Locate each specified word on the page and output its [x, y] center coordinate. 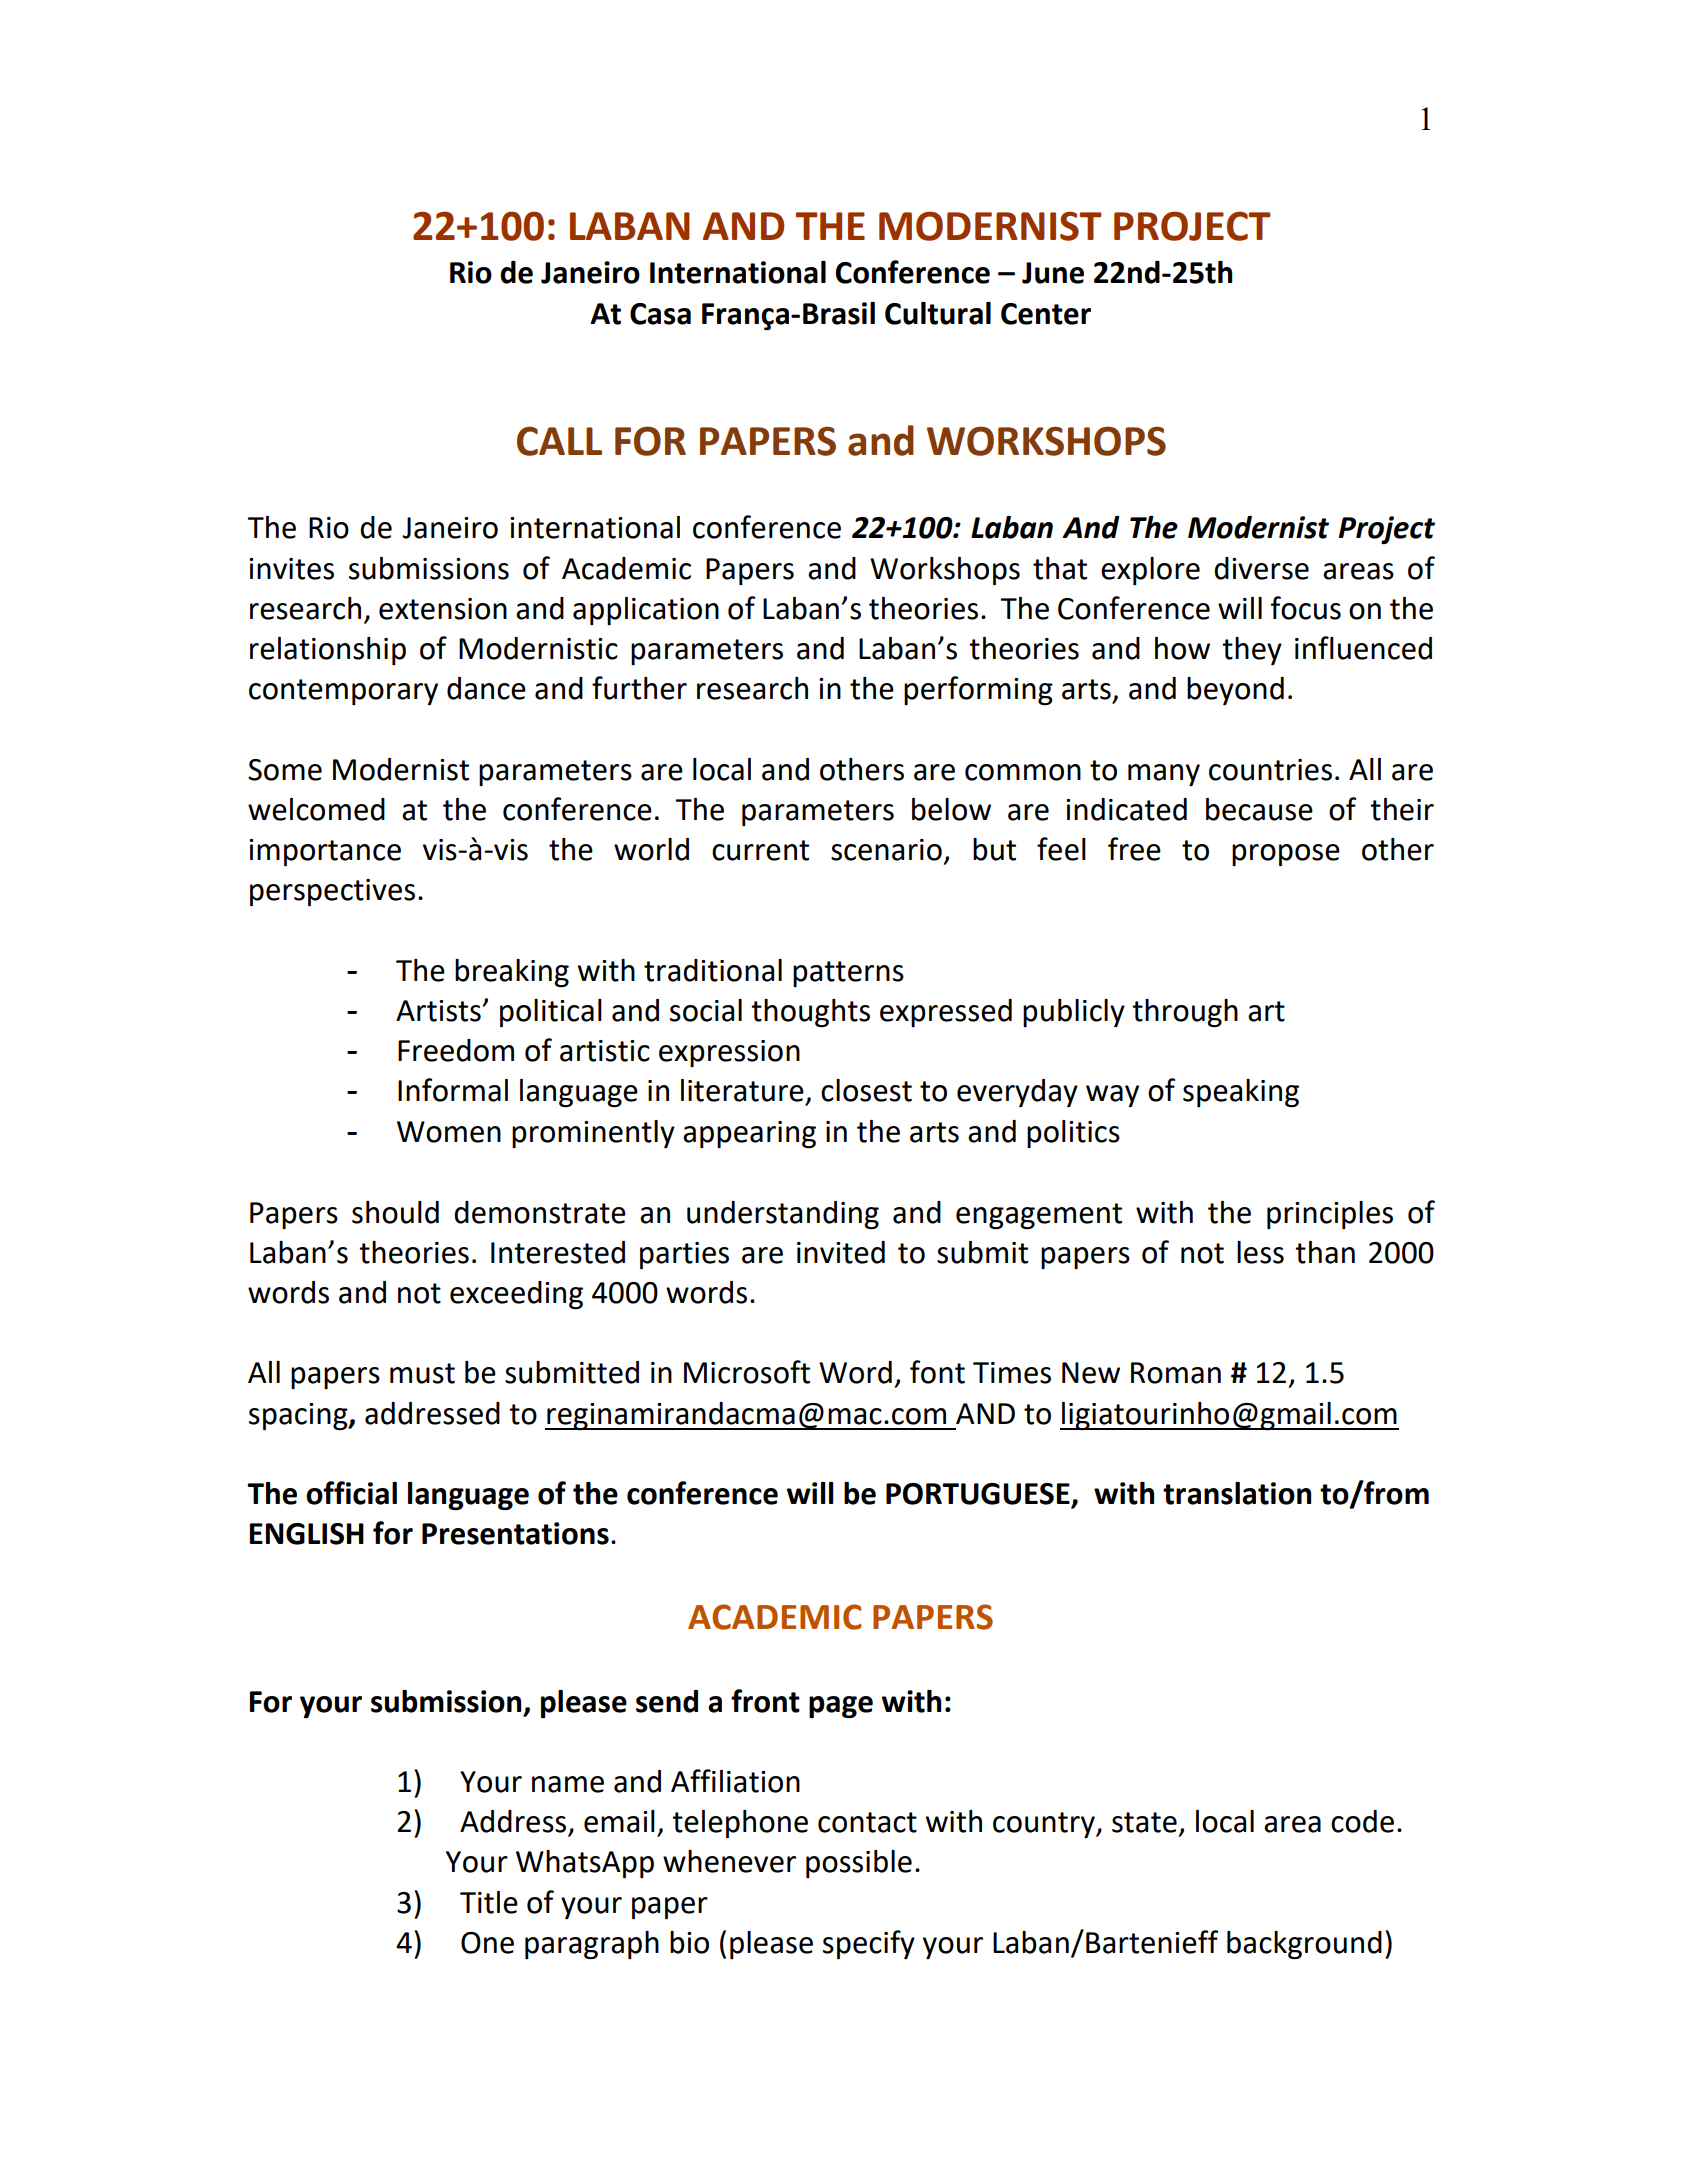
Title [489, 1902]
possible [859, 1864]
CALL [559, 441]
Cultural [938, 313]
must [422, 1373]
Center [1046, 314]
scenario [886, 850]
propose [1286, 855]
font [937, 1372]
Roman [1176, 1373]
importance [325, 852]
